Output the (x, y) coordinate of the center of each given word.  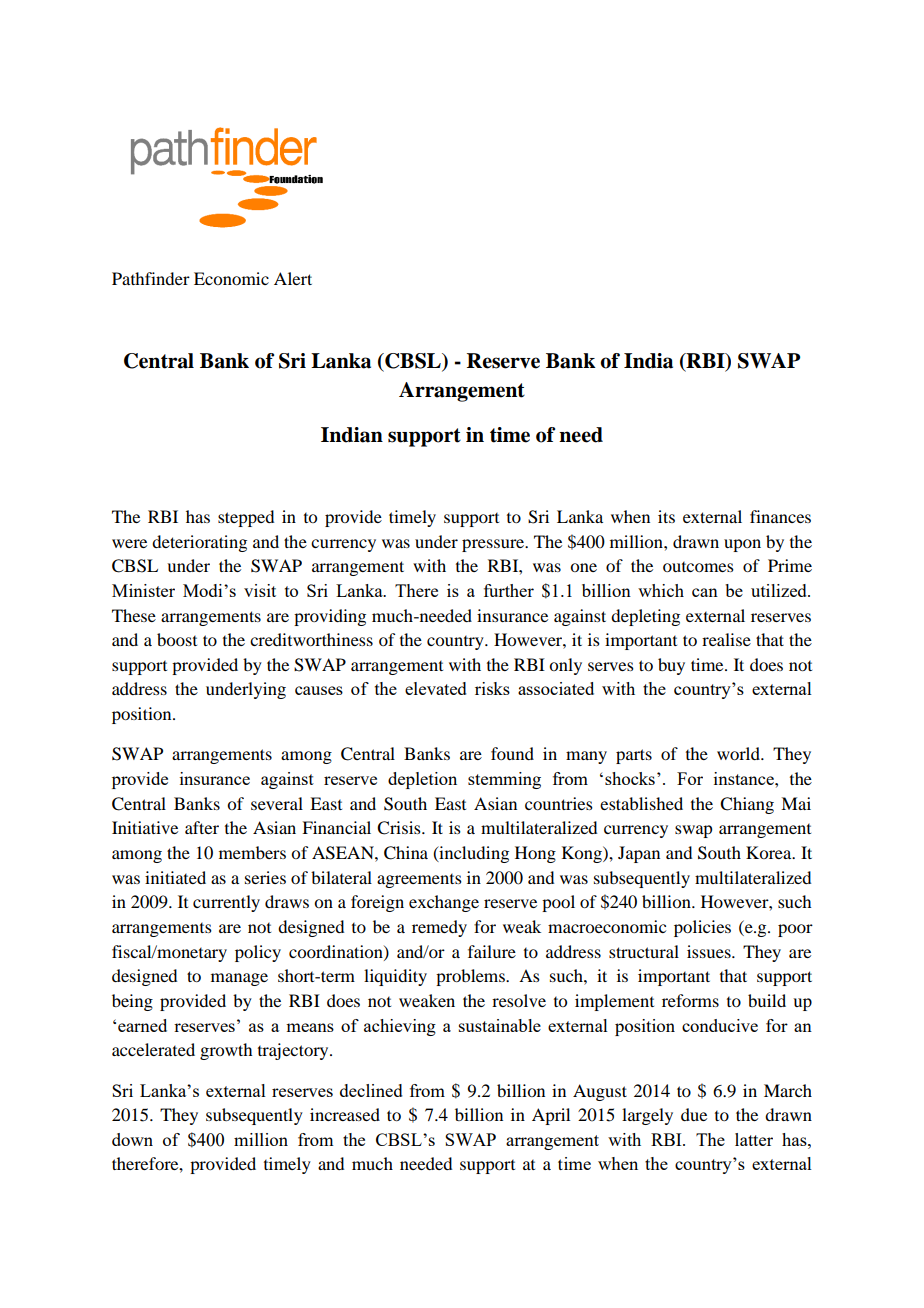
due (694, 1114)
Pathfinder (151, 278)
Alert (293, 278)
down (132, 1139)
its (666, 516)
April (551, 1116)
